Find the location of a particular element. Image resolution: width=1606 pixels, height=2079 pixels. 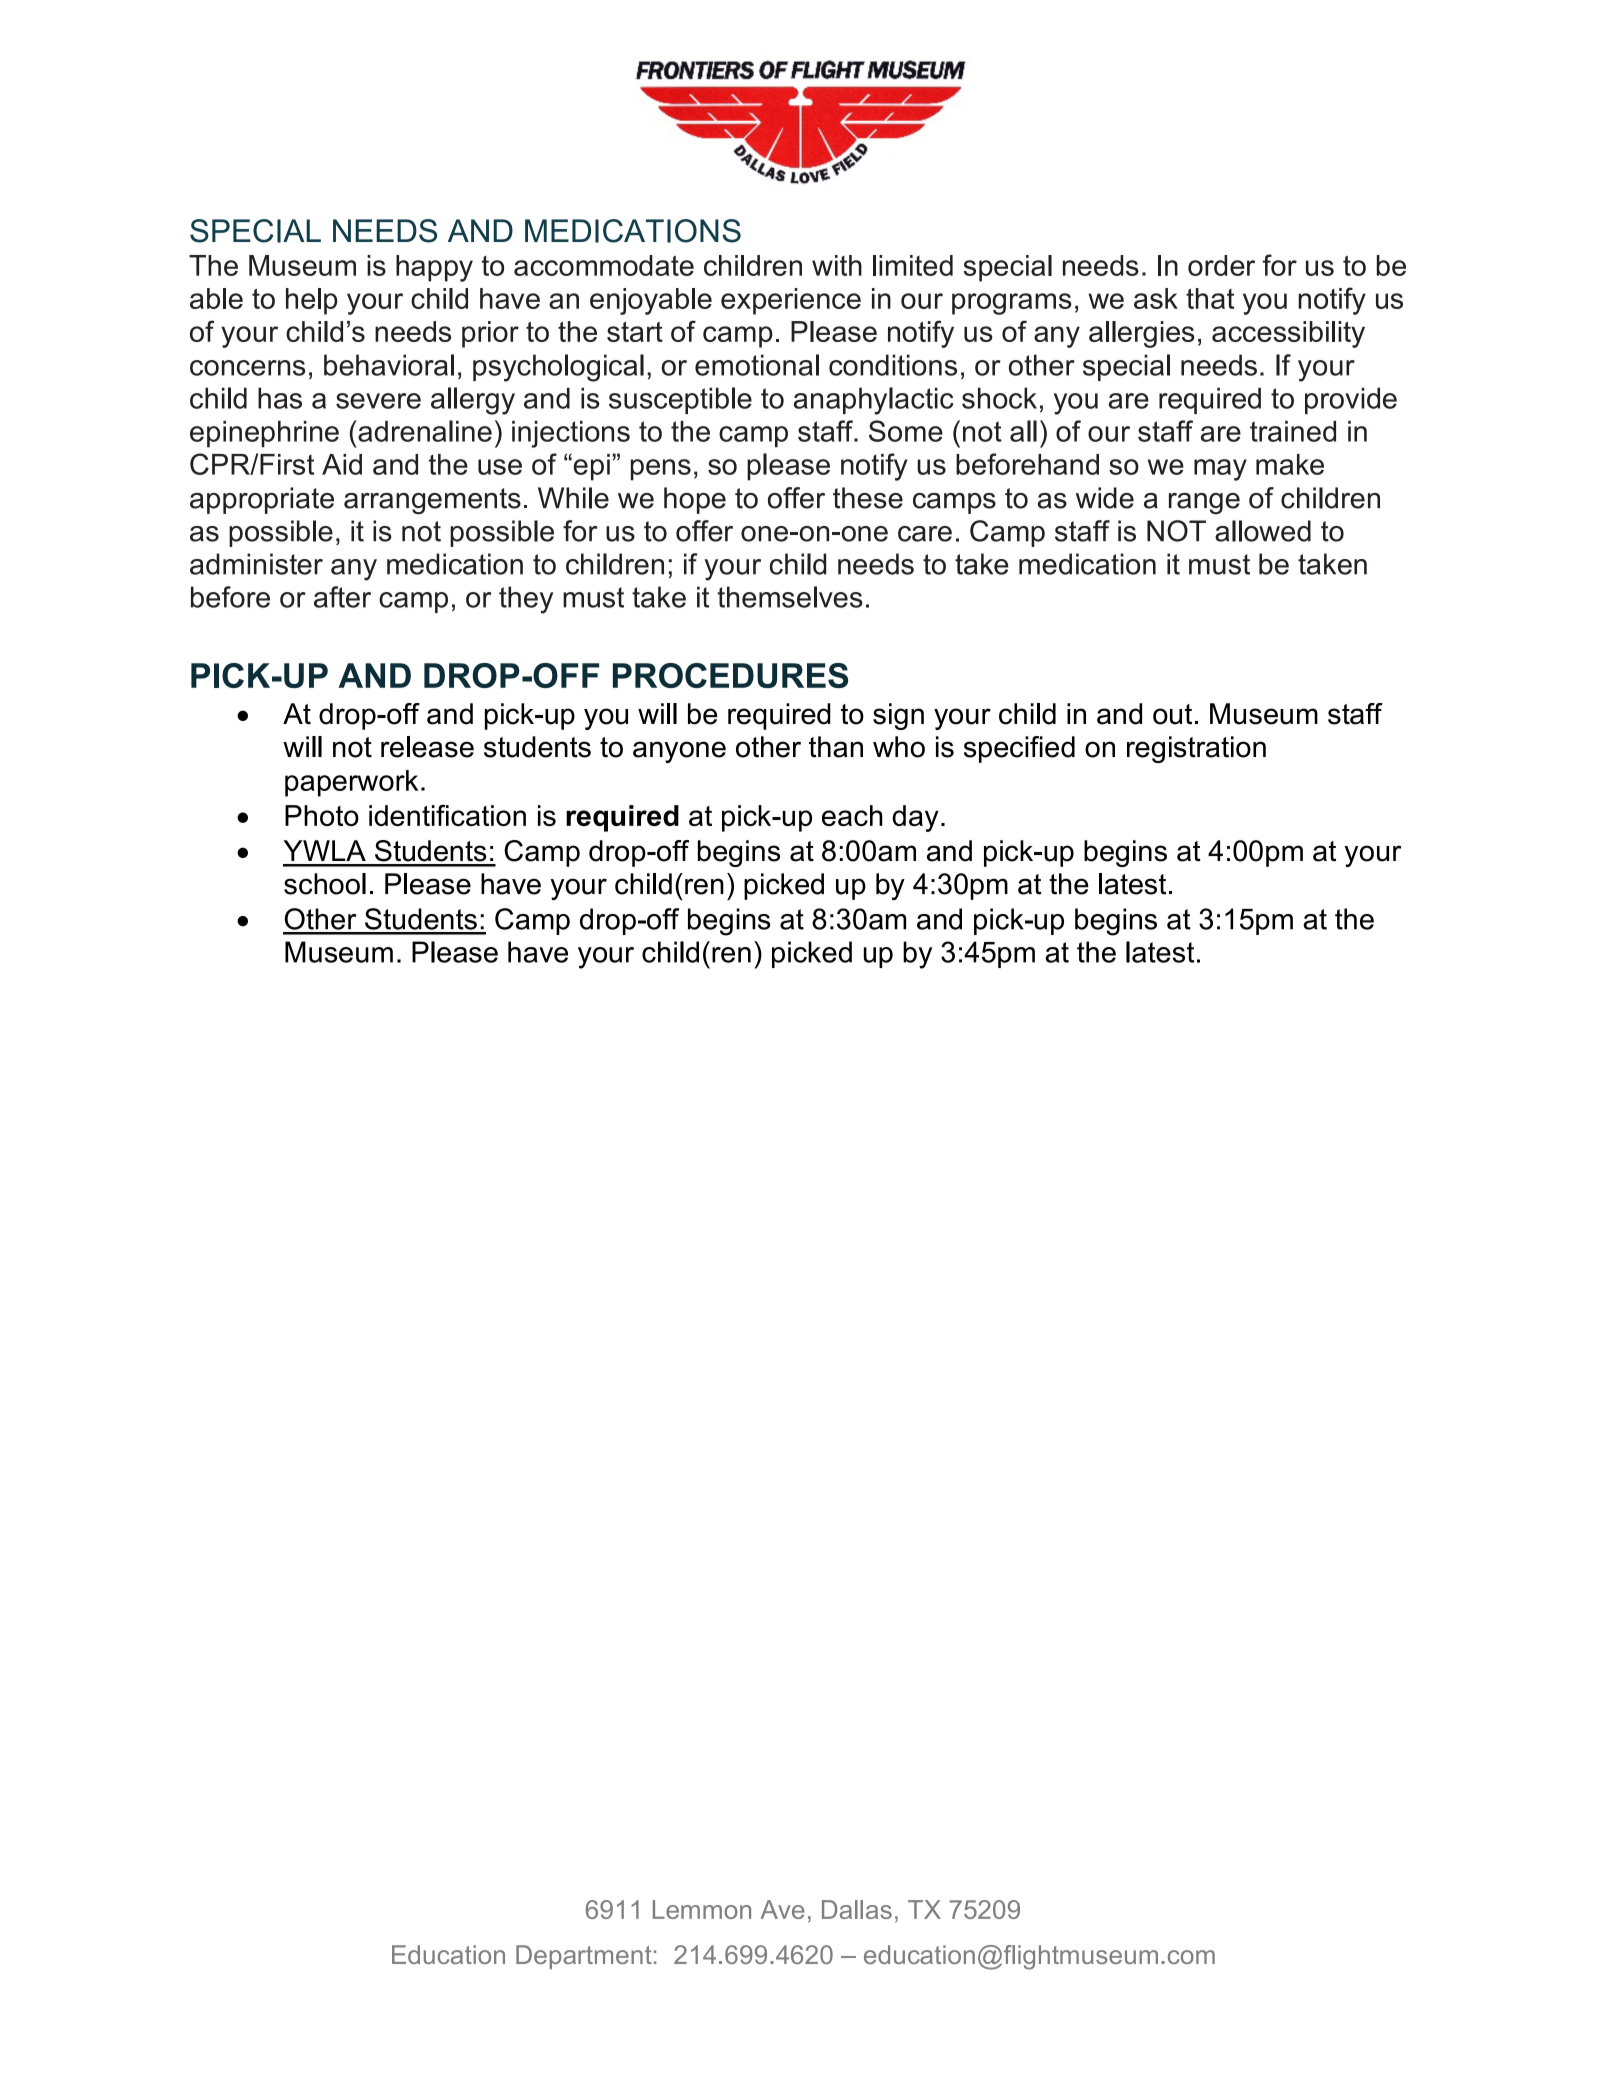

behavioral is located at coordinates (389, 365).
